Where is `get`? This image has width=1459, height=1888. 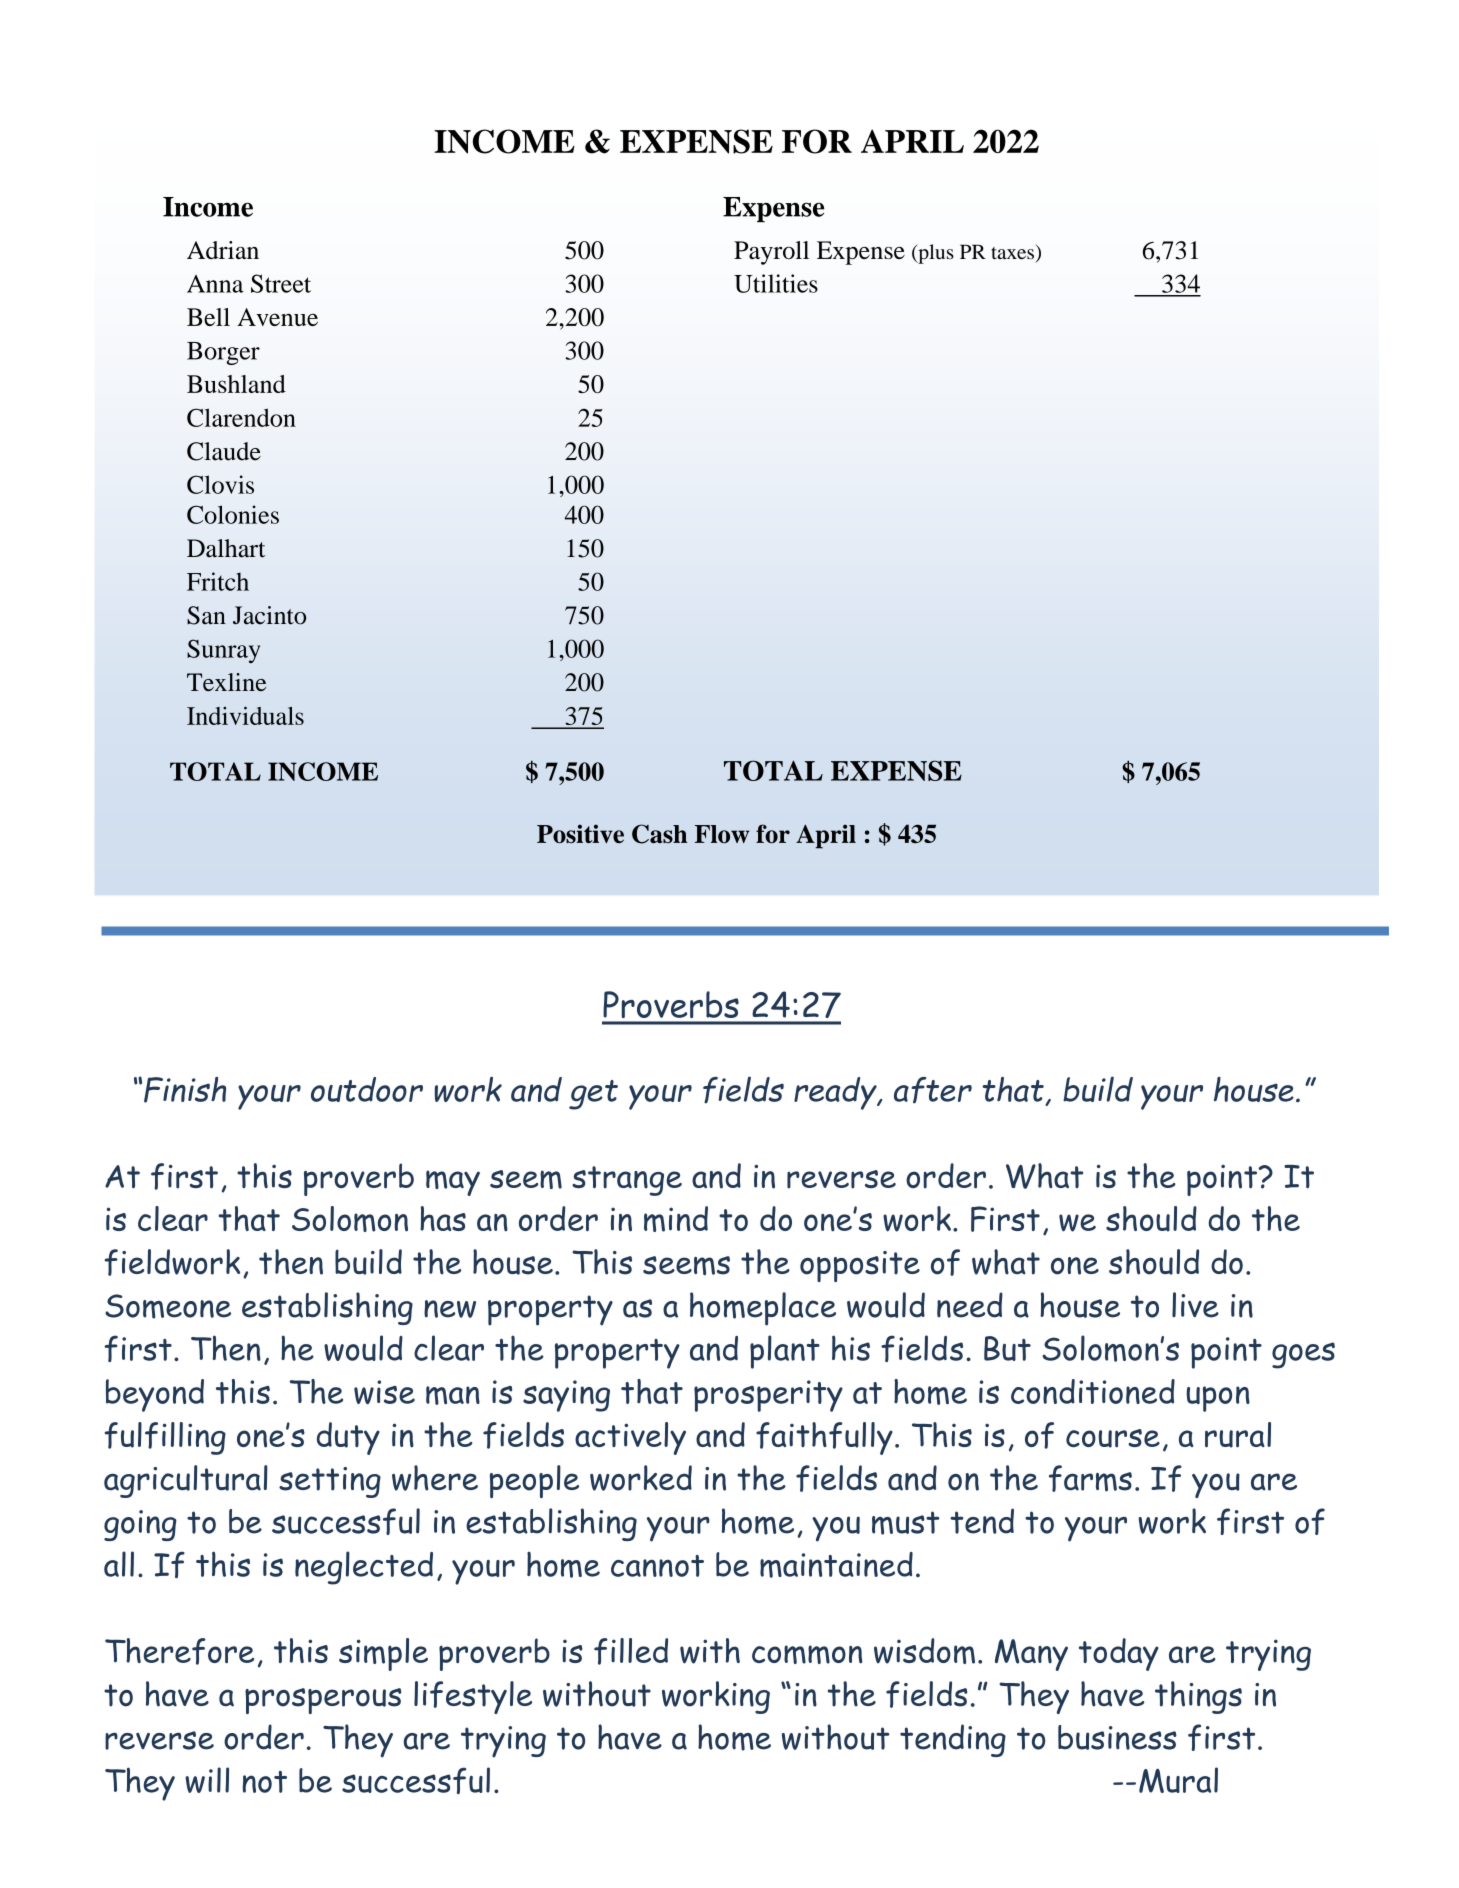
get is located at coordinates (593, 1095).
